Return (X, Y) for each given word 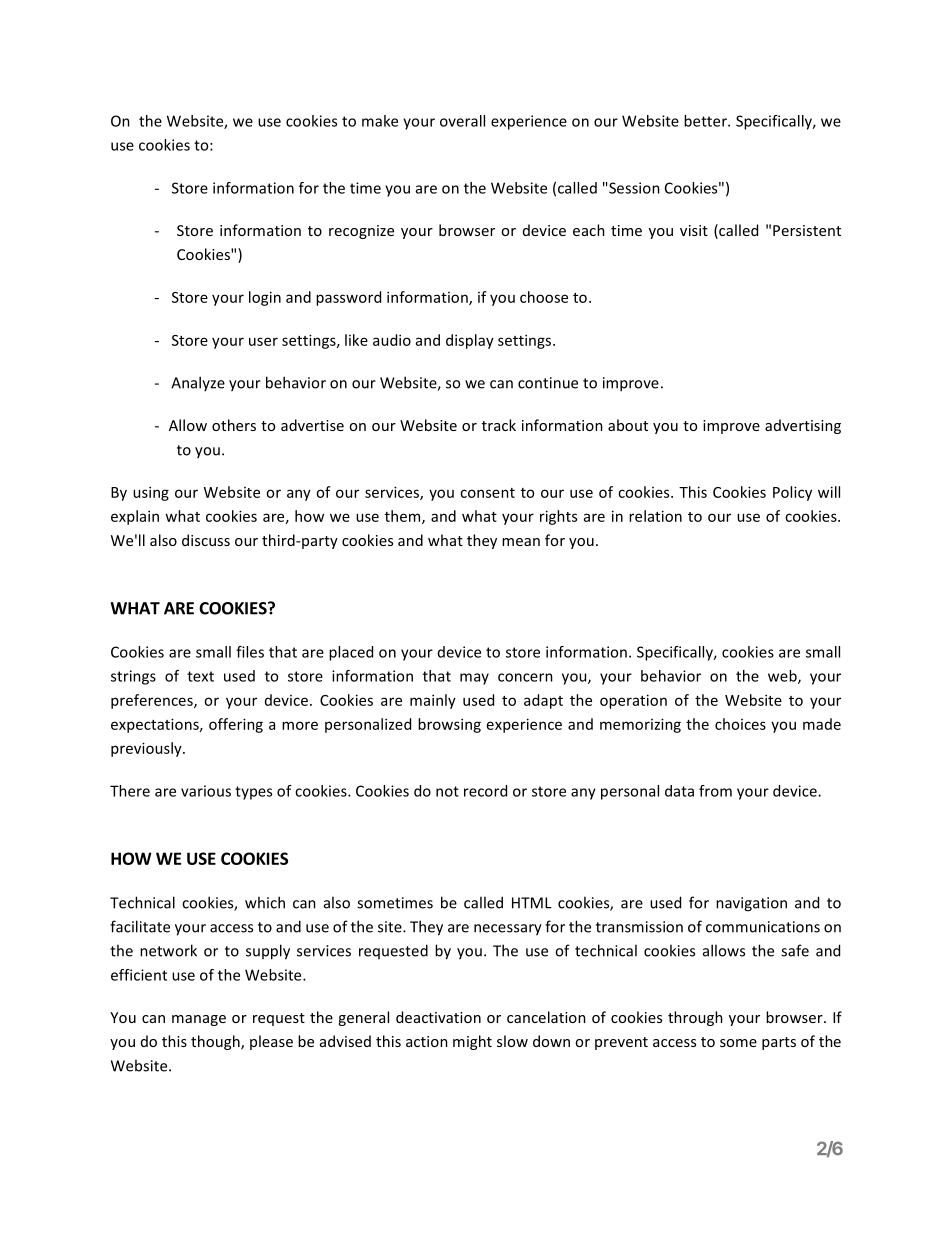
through (695, 1018)
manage (199, 1020)
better (706, 121)
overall (462, 121)
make (380, 121)
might (472, 1042)
